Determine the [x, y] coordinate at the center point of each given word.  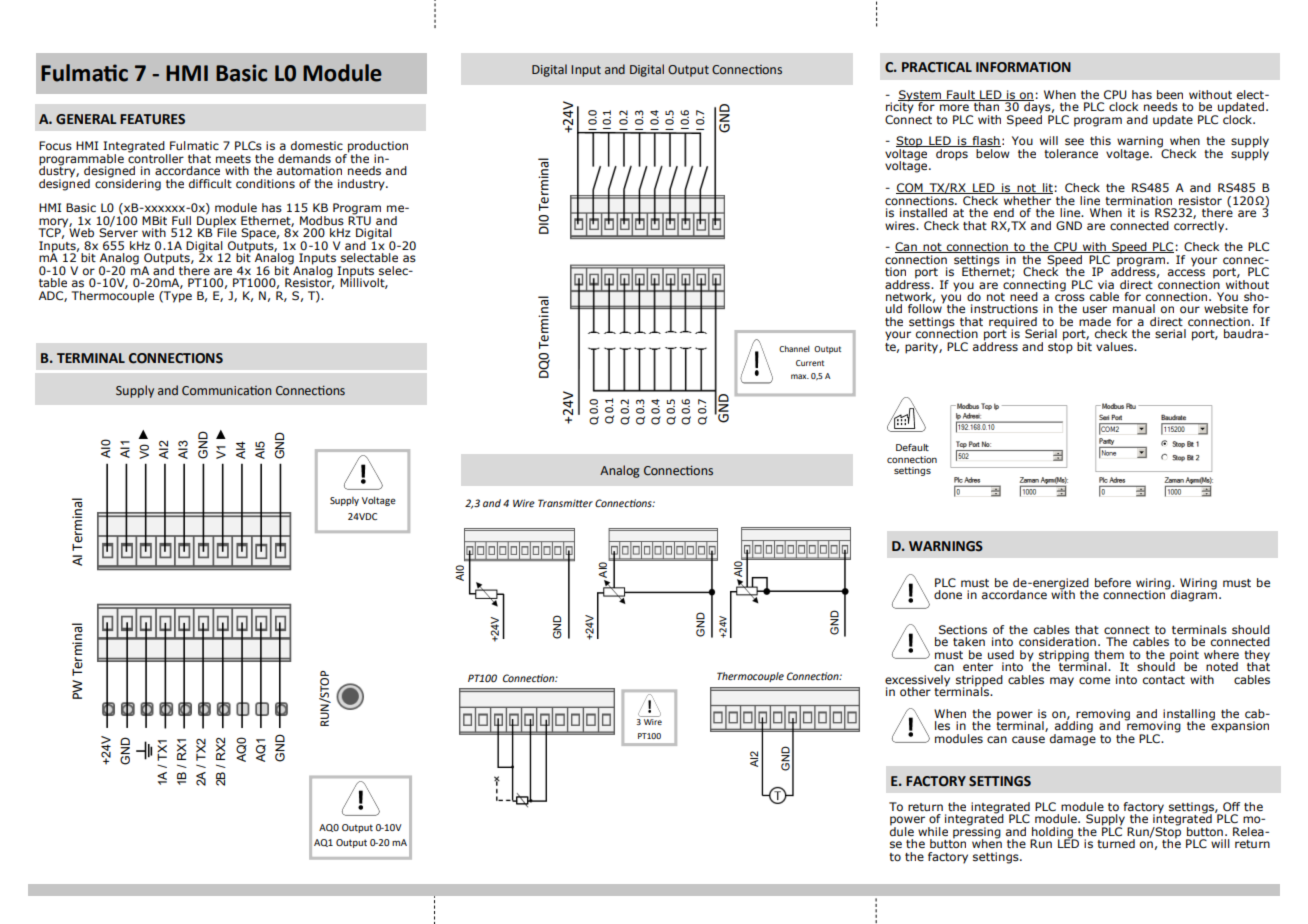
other [915, 691]
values [1116, 346]
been [1170, 94]
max [800, 376]
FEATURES [152, 119]
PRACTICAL [937, 67]
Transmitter [565, 503]
